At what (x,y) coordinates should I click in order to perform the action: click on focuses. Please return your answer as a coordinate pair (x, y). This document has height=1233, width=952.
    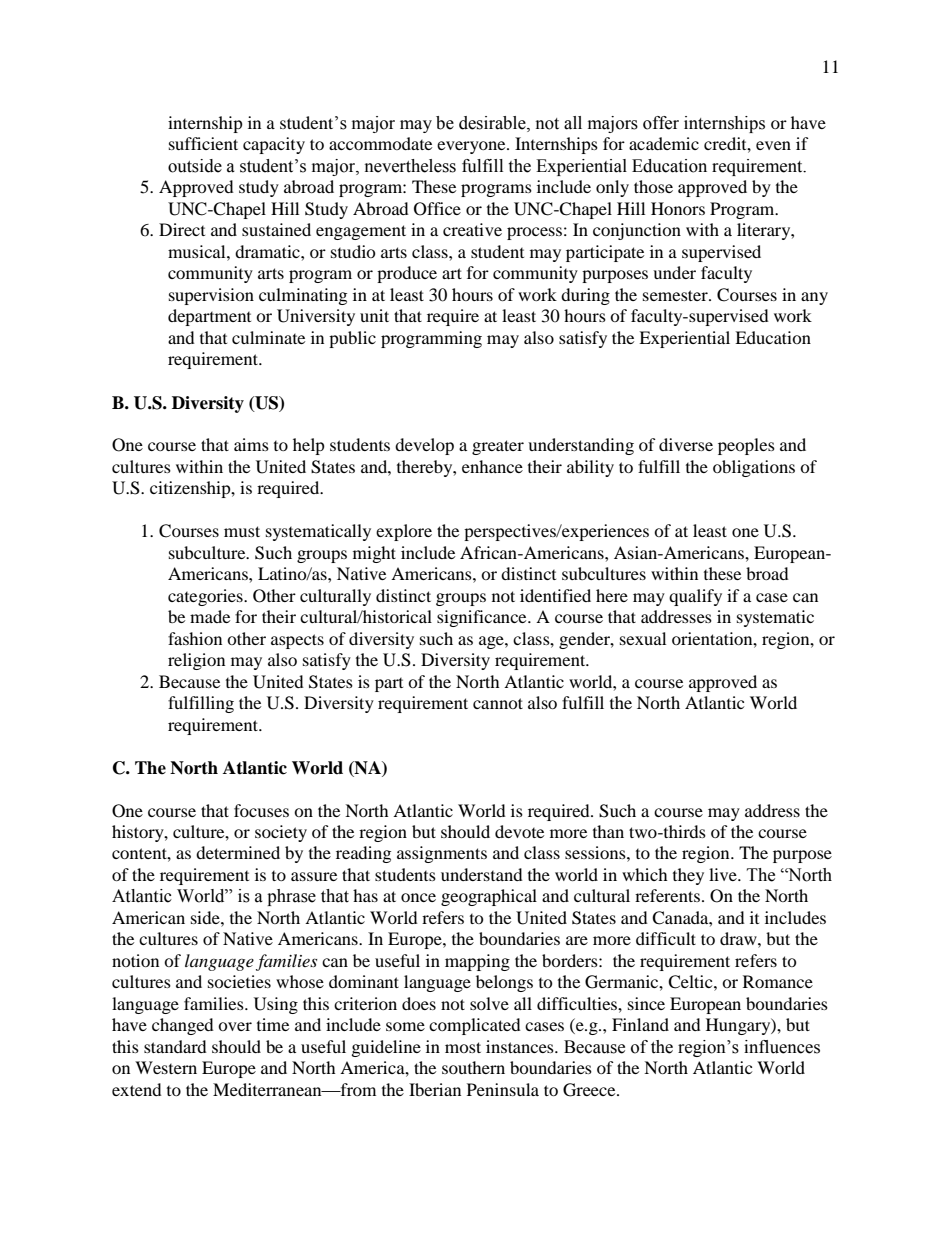
    Looking at the image, I should click on (261, 810).
